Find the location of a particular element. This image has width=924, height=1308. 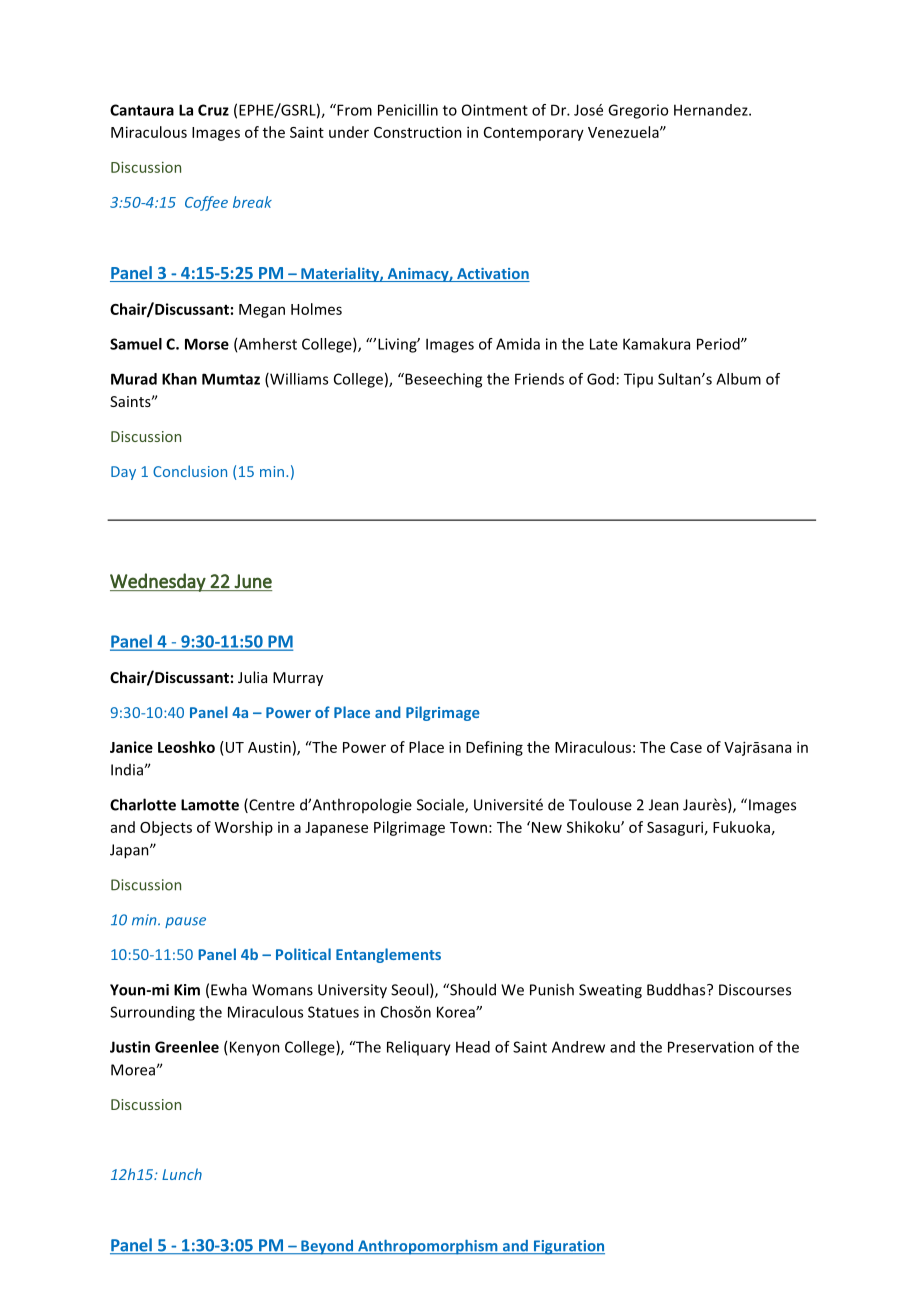

Cruz is located at coordinates (213, 110).
